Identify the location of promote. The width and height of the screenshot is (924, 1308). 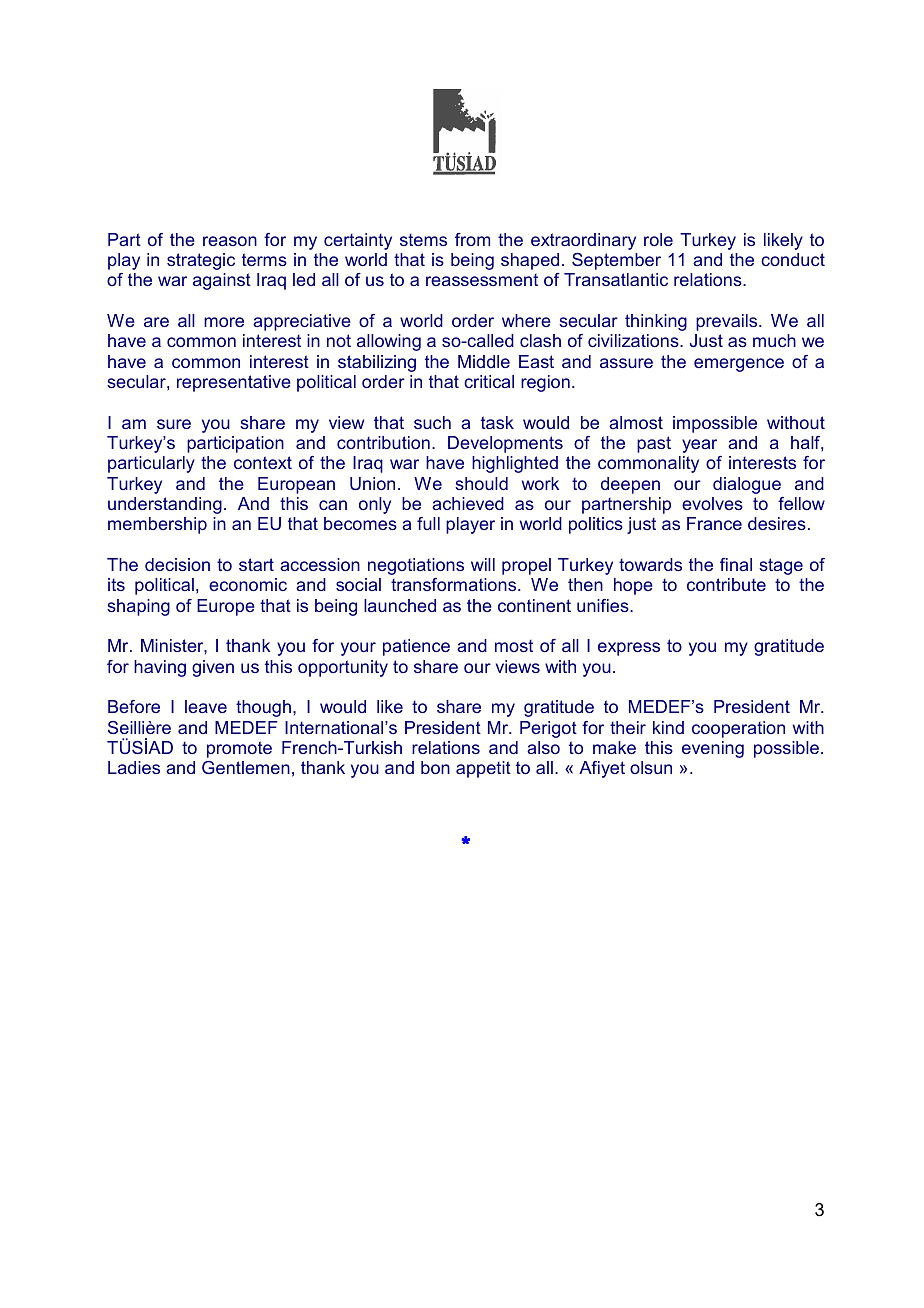
(239, 749).
